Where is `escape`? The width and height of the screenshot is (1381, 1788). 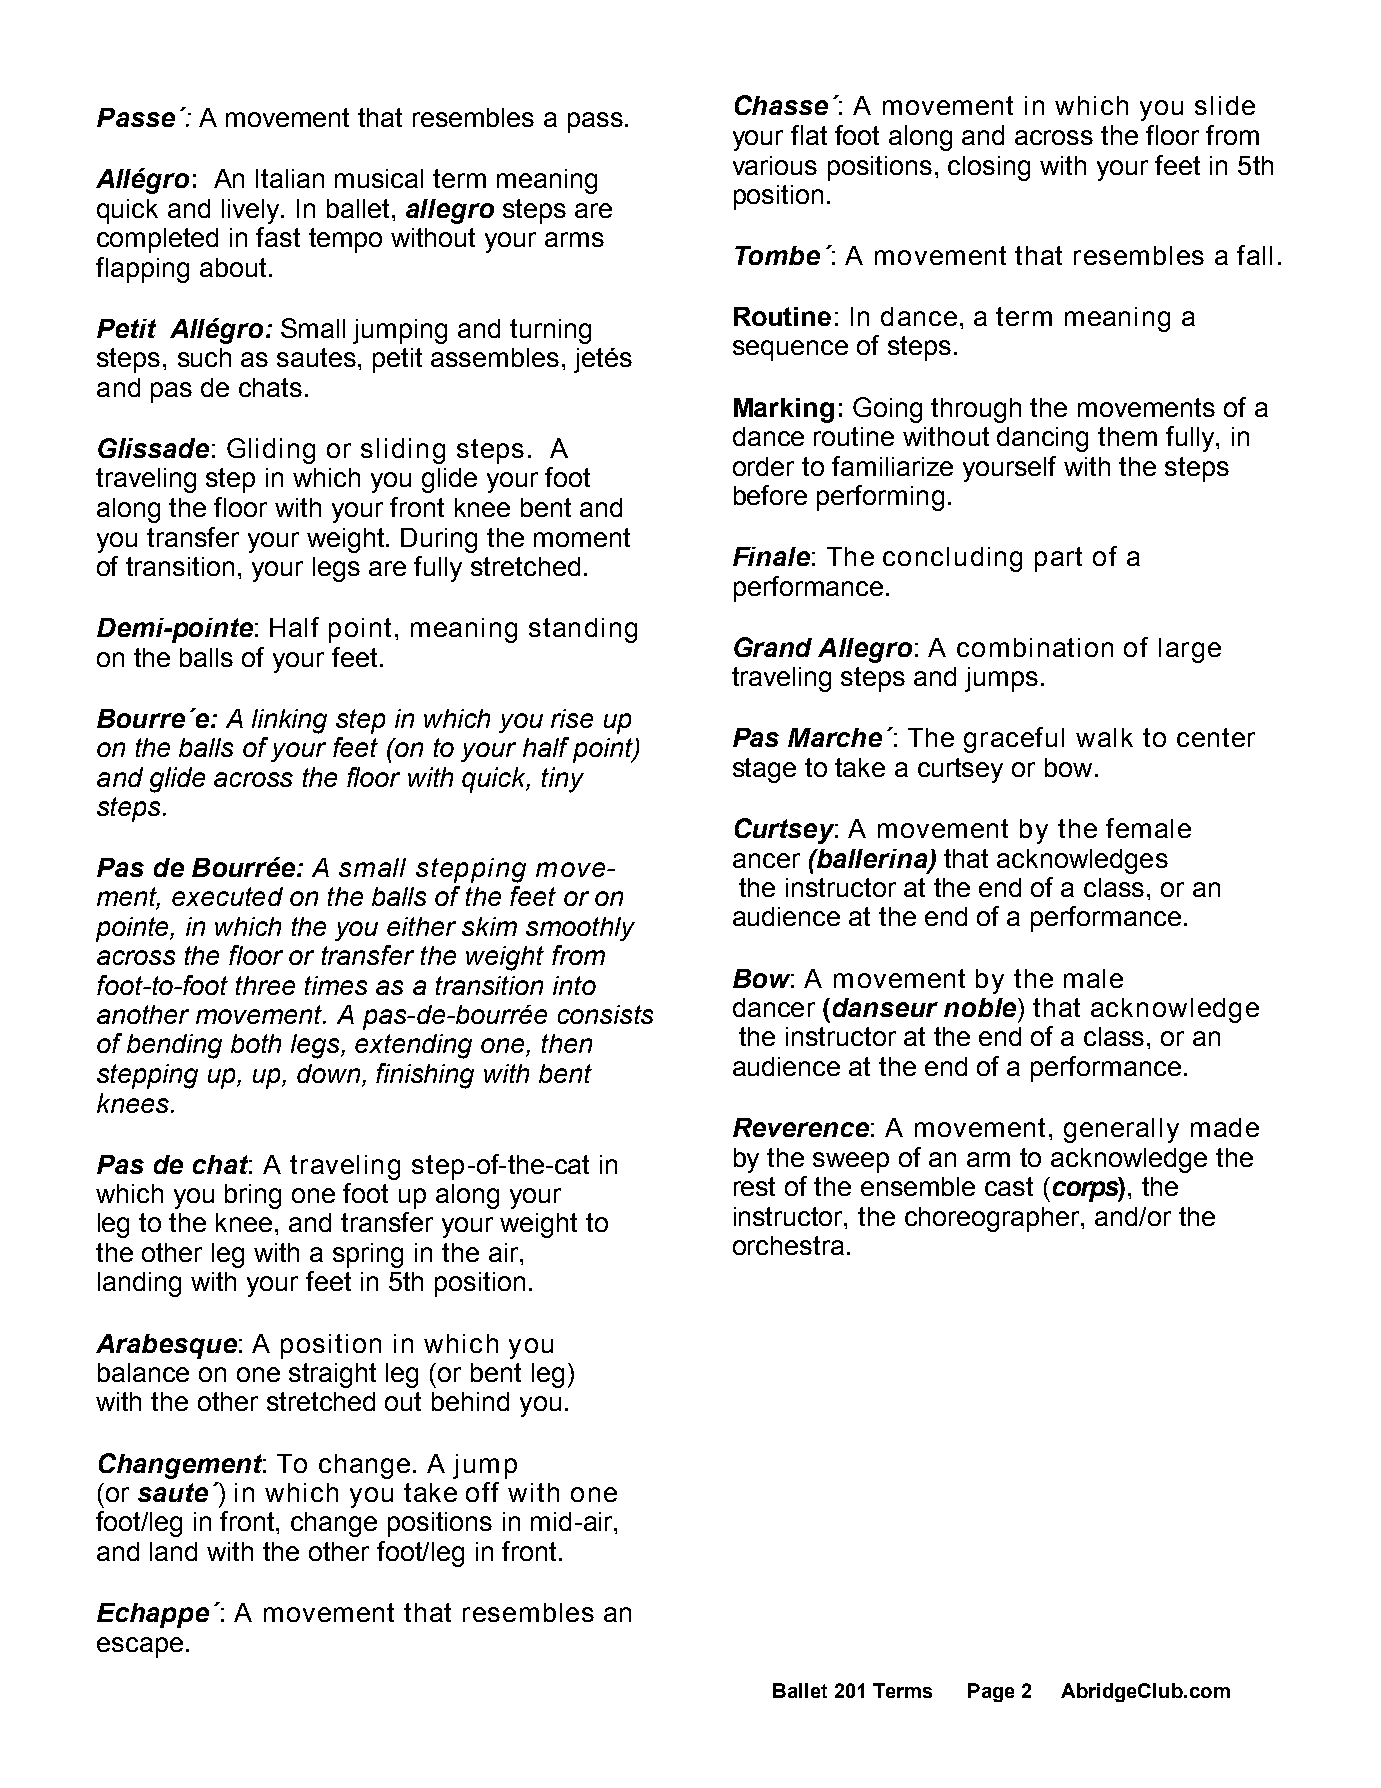
escape is located at coordinates (140, 1647).
